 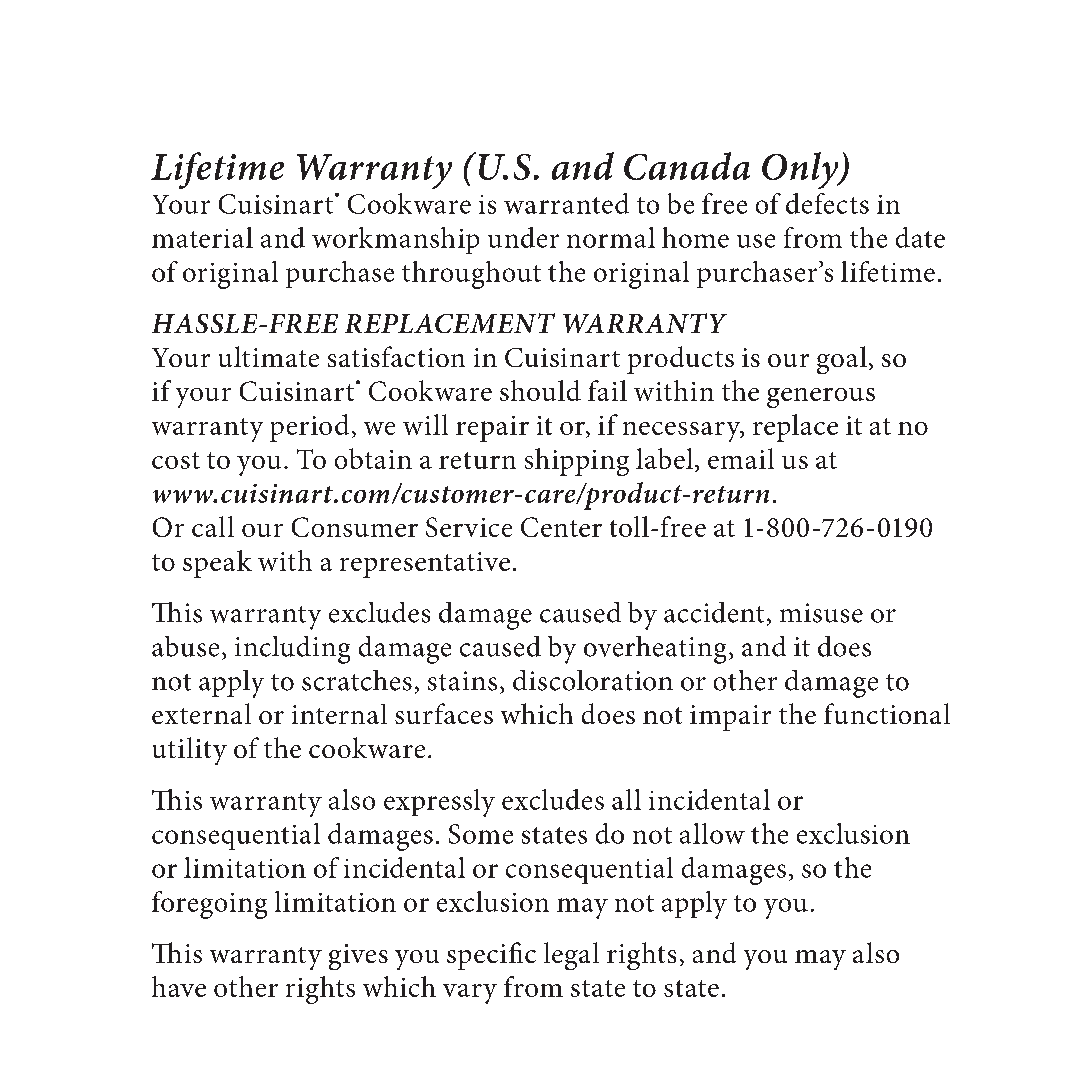 I want to click on have, so click(x=179, y=986).
